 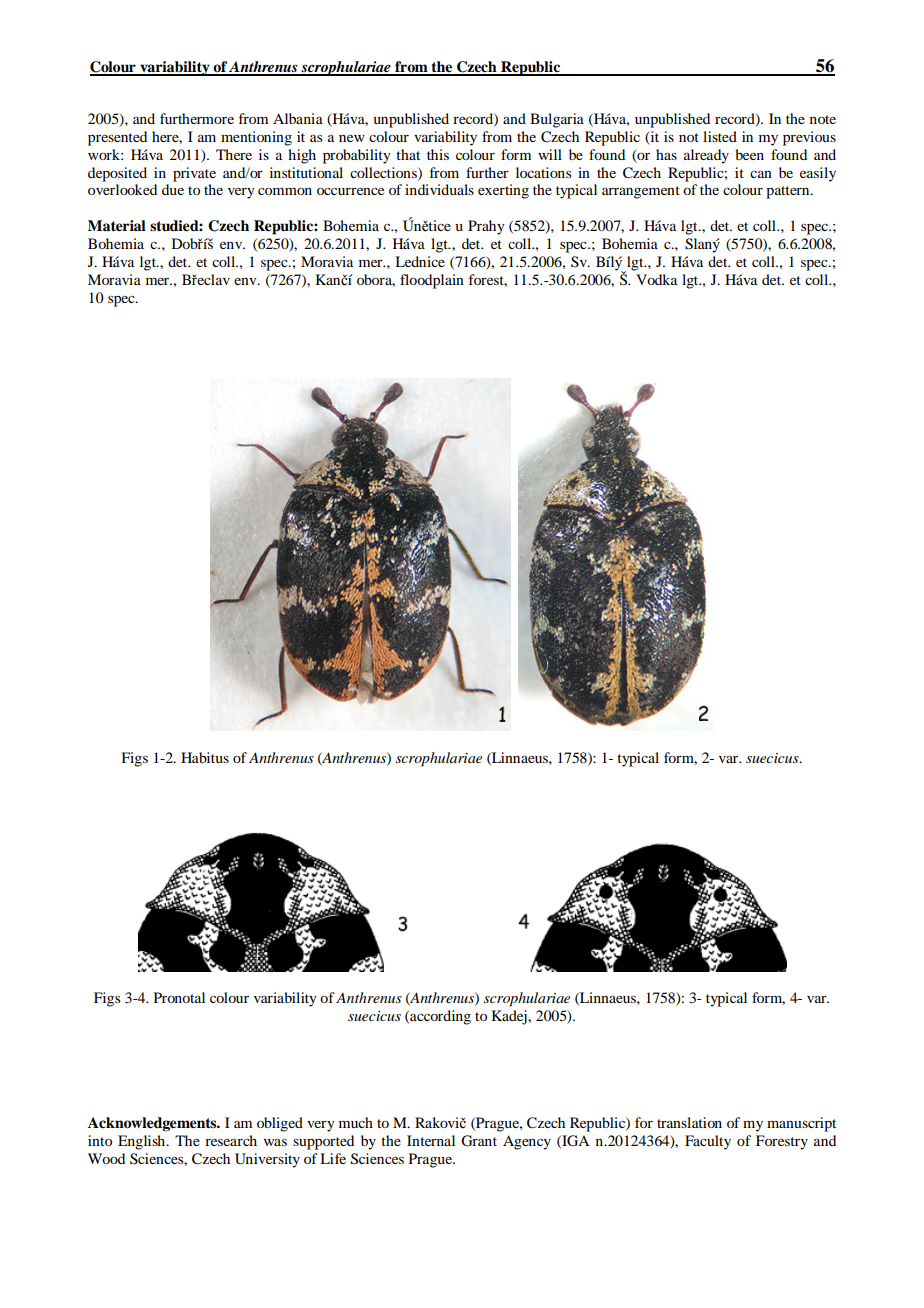 What do you see at coordinates (708, 1142) in the image?
I see `Faculty` at bounding box center [708, 1142].
